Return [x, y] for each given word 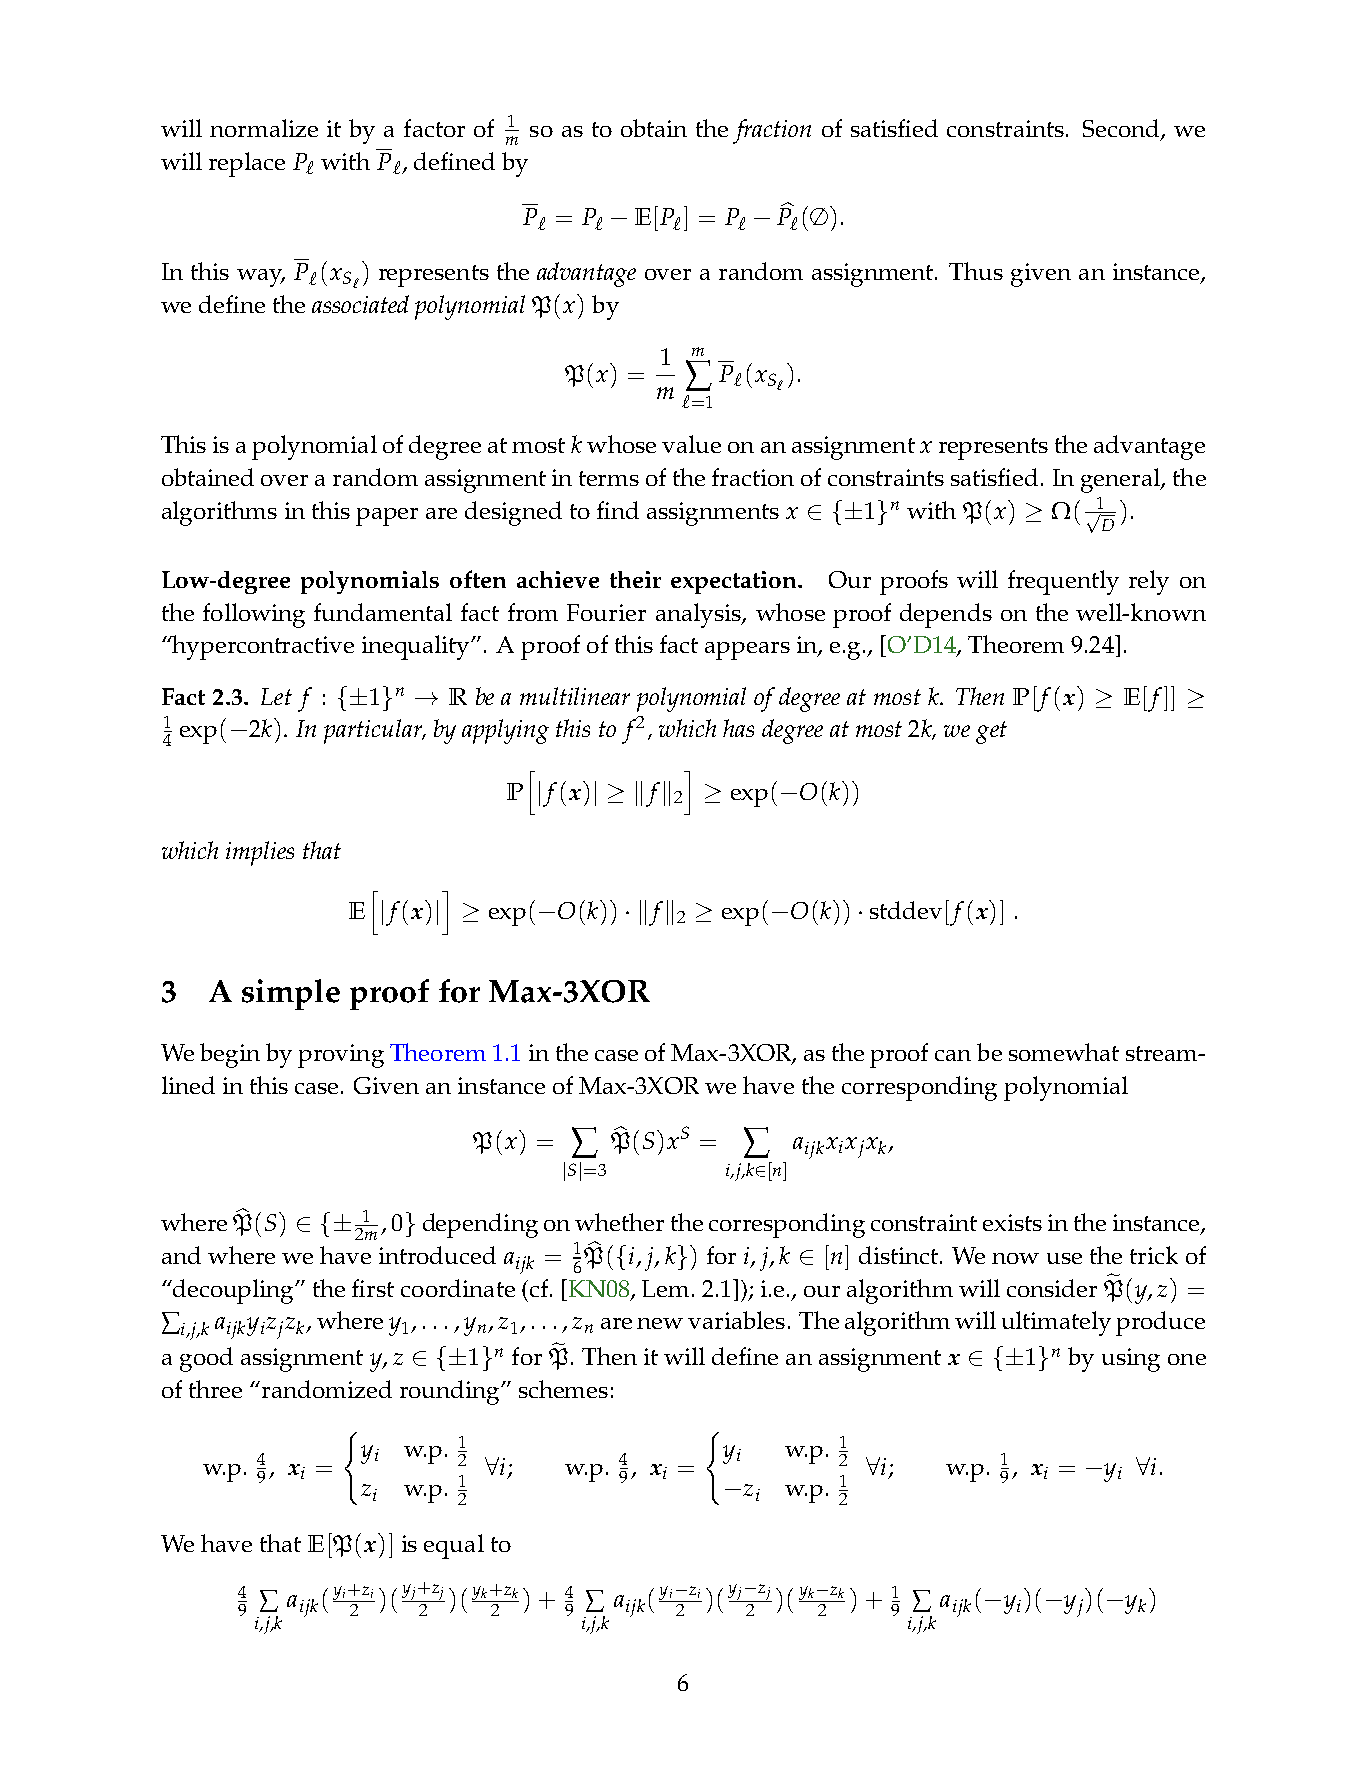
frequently [1063, 582]
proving [341, 1056]
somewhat [1064, 1052]
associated [360, 304]
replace [247, 164]
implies [260, 853]
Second [1122, 129]
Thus [976, 271]
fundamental [383, 612]
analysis [699, 615]
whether [619, 1222]
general [1122, 480]
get [991, 732]
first [373, 1288]
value [691, 444]
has [738, 728]
